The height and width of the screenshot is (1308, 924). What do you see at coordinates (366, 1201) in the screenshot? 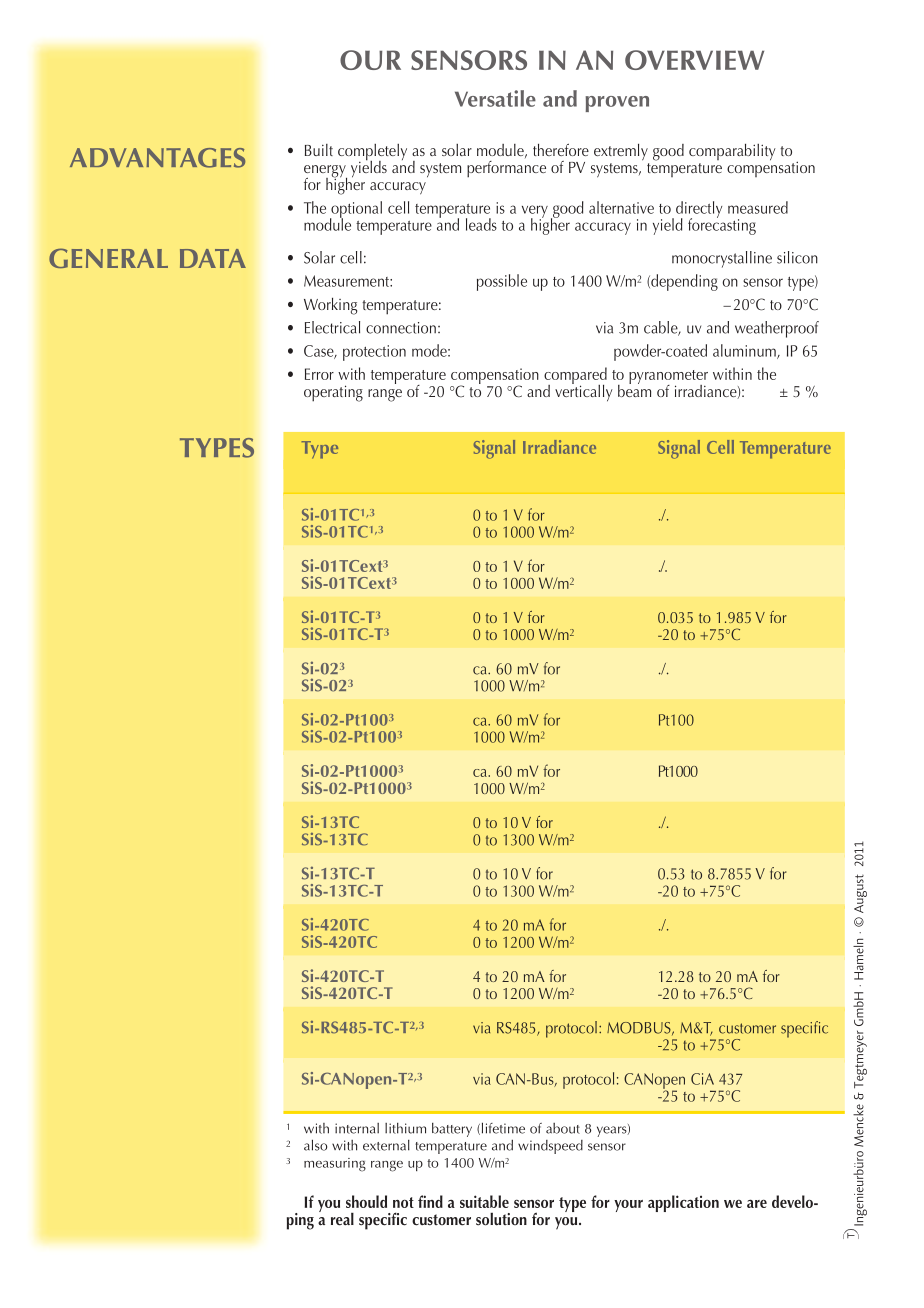
I see `should` at bounding box center [366, 1201].
